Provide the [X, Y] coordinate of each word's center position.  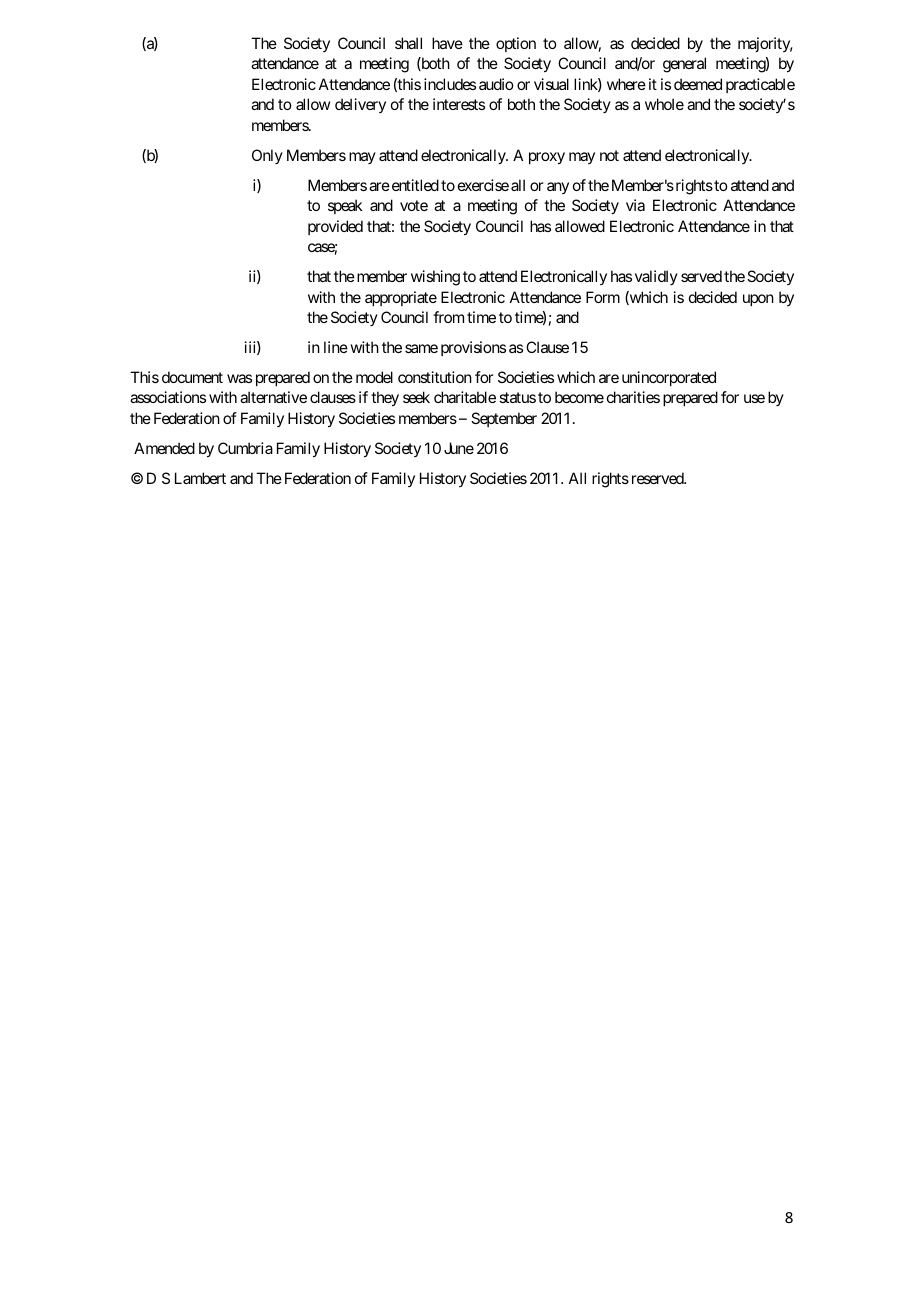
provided [335, 227]
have [447, 43]
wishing [435, 278]
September [504, 419]
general [684, 65]
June [459, 448]
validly [656, 277]
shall [408, 43]
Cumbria [245, 448]
